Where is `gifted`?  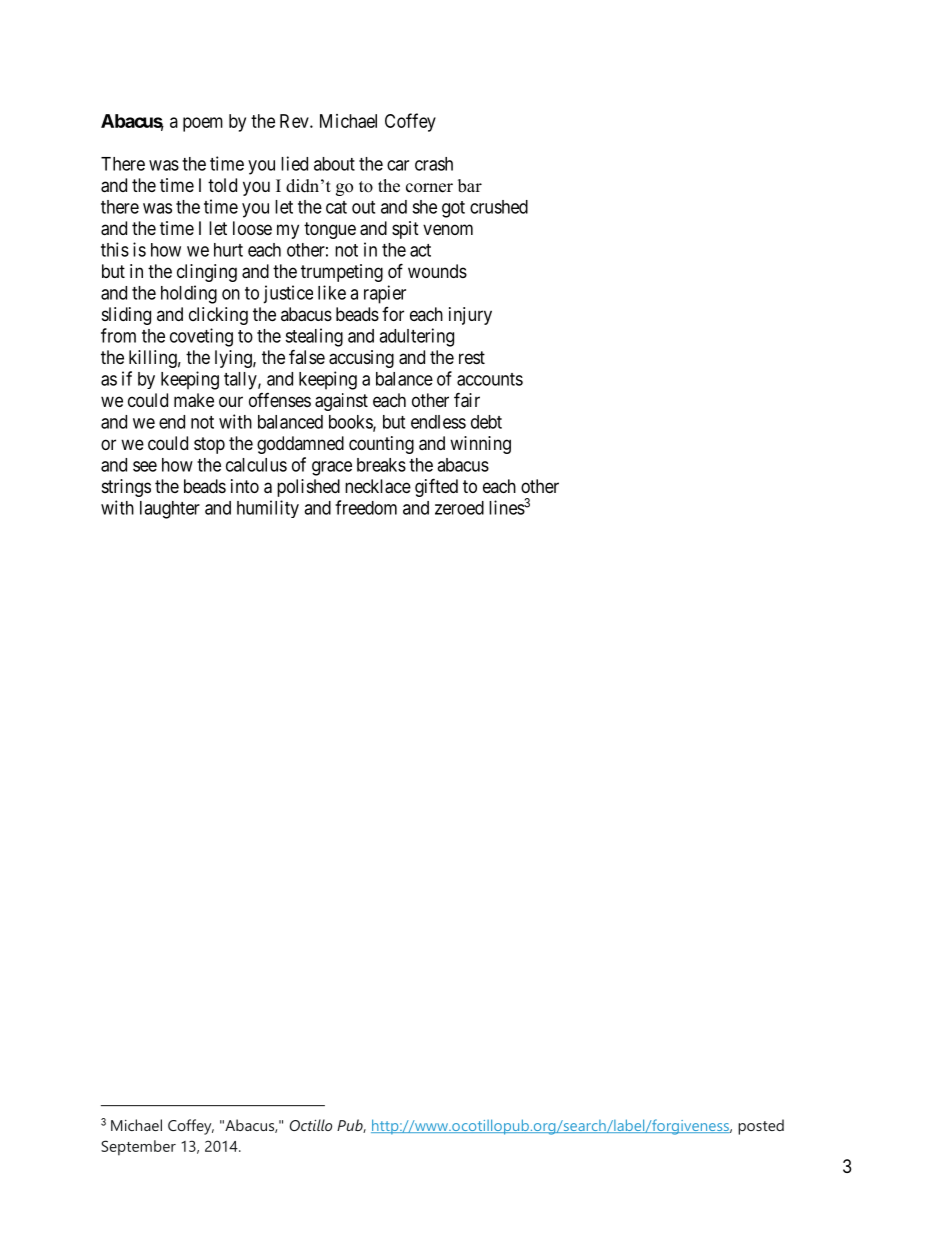
gifted is located at coordinates (436, 487).
